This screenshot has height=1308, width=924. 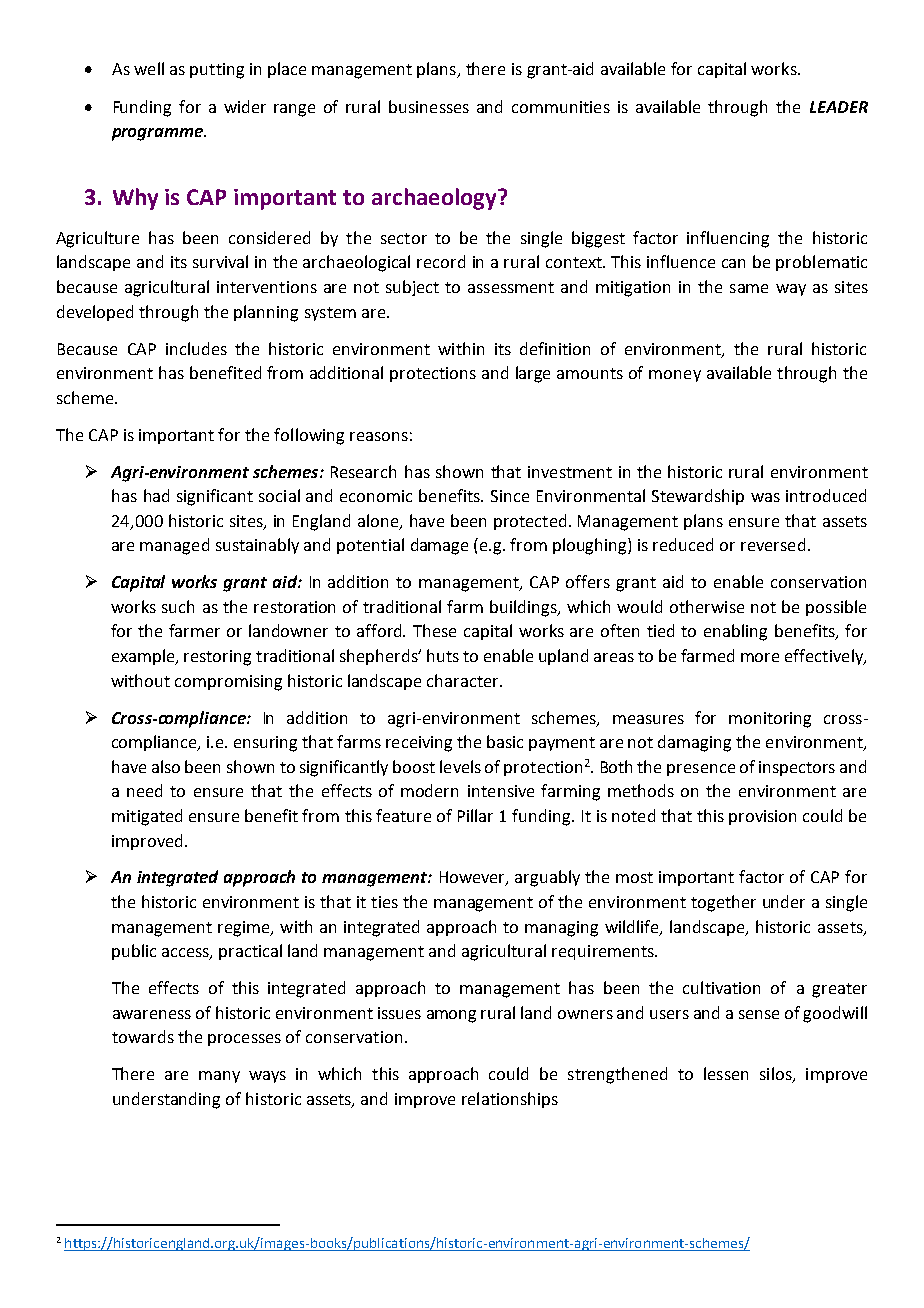 What do you see at coordinates (707, 606) in the screenshot?
I see `otherwise` at bounding box center [707, 606].
